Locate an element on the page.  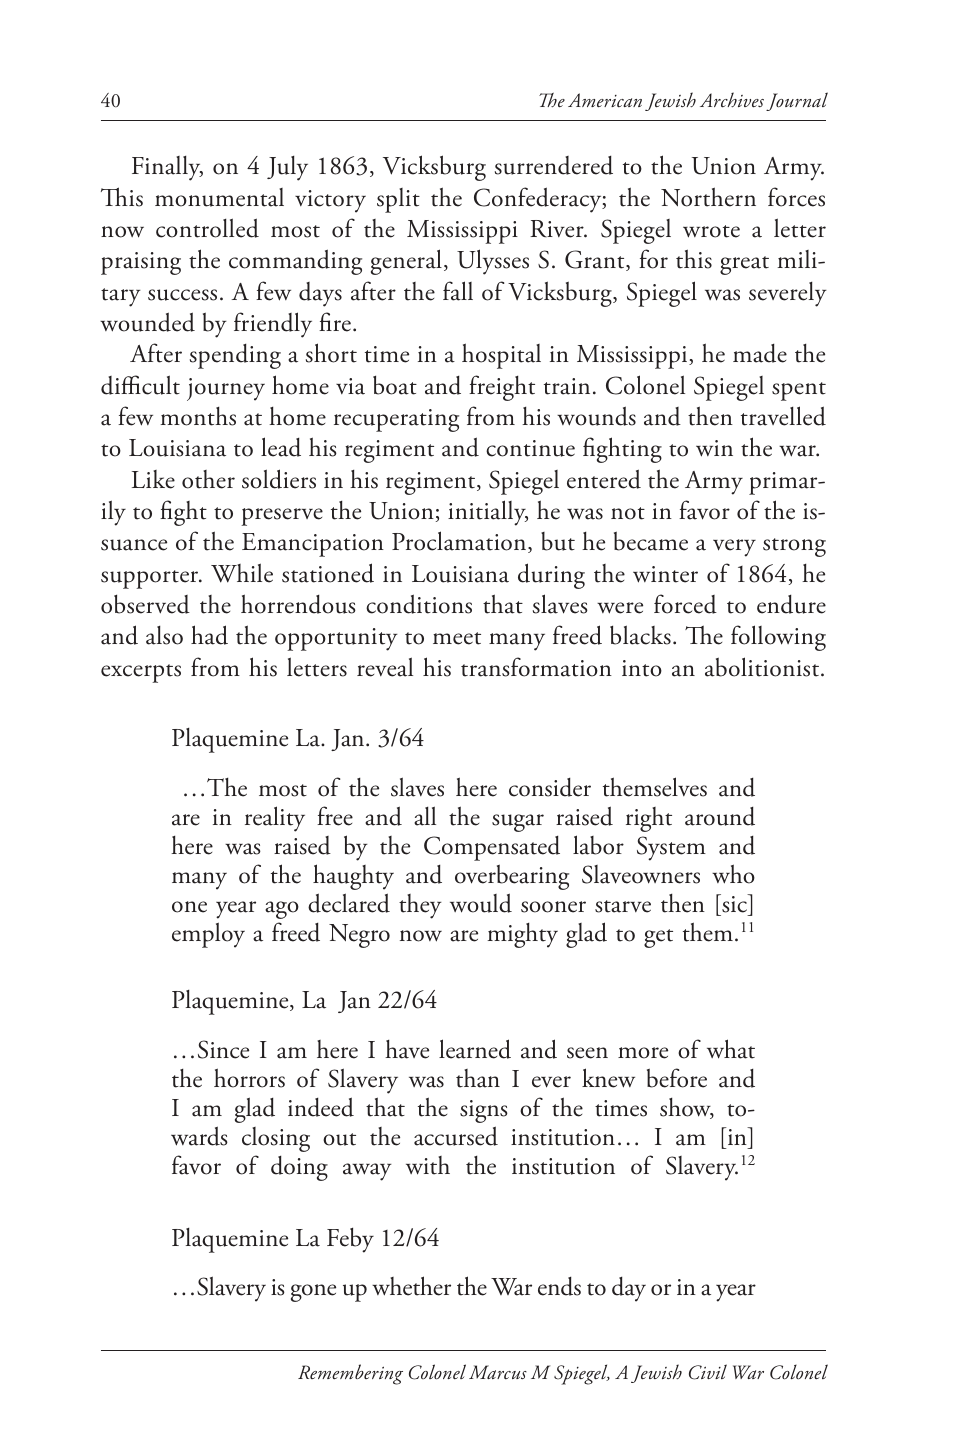
gone is located at coordinates (313, 1293).
